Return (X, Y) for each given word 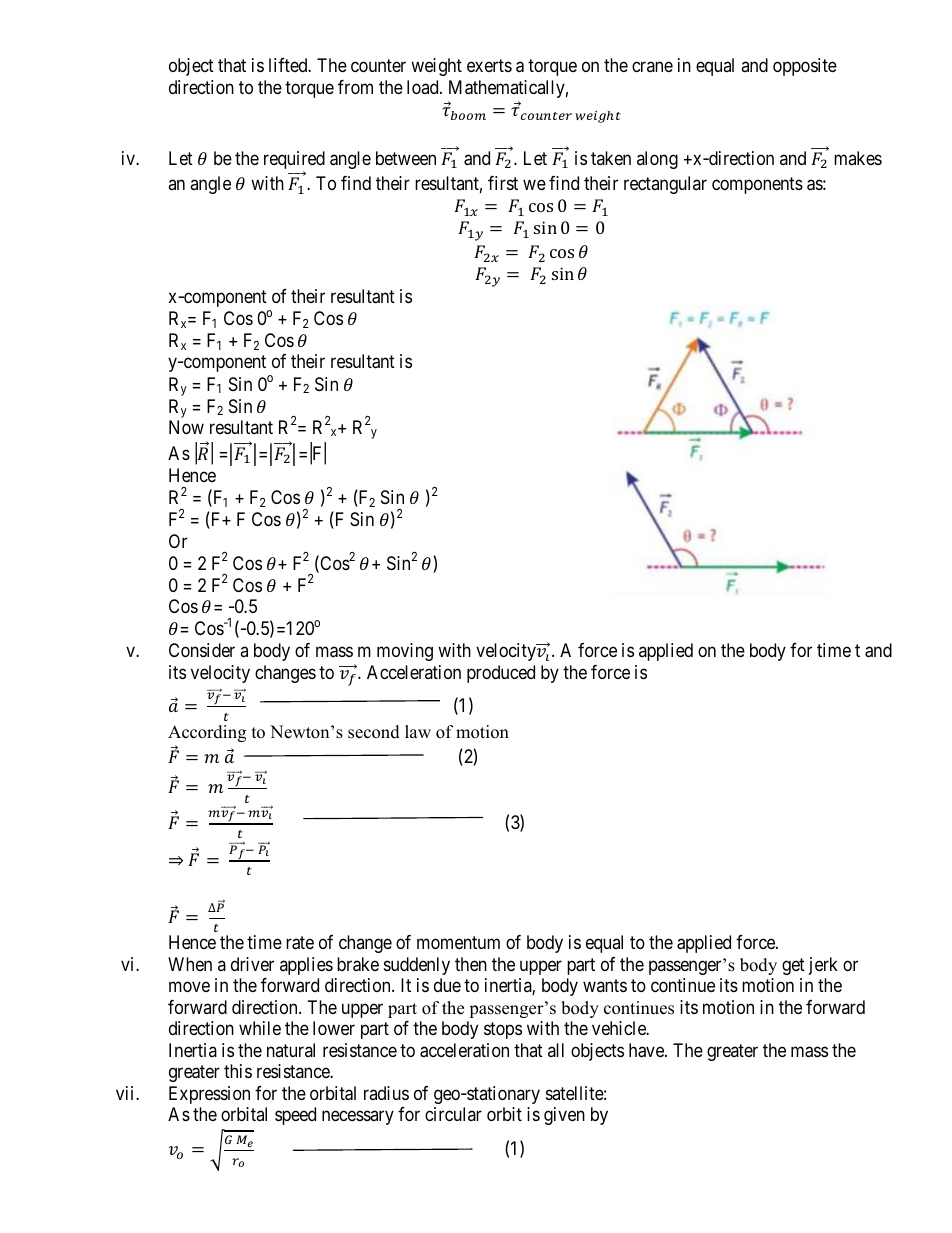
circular (453, 1114)
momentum (458, 943)
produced (501, 674)
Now (186, 427)
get (793, 966)
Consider (202, 650)
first (503, 183)
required (294, 161)
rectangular (665, 185)
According (207, 733)
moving (405, 652)
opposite (805, 67)
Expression (209, 1095)
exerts (489, 66)
